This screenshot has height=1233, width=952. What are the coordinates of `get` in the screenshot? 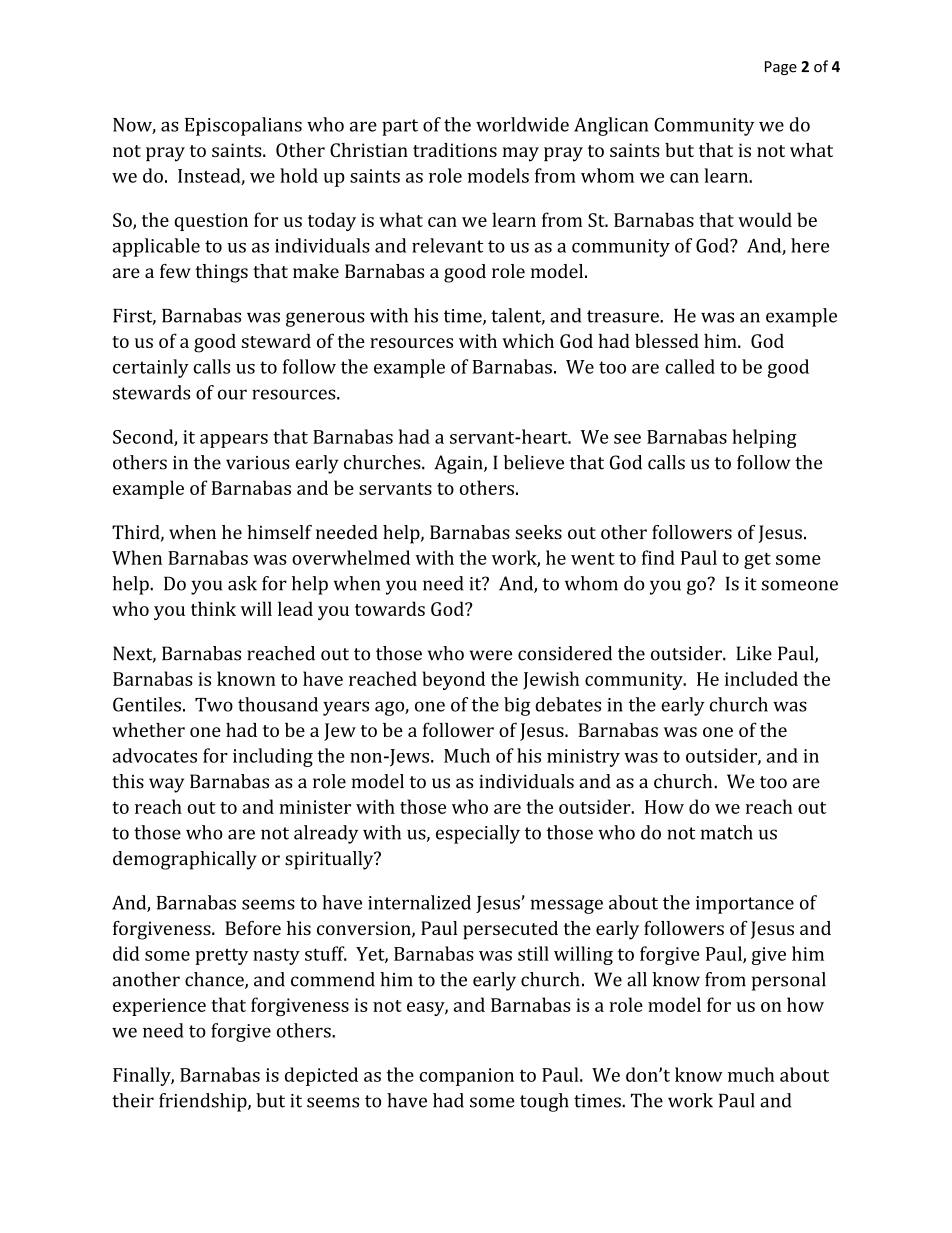 It's located at (757, 560).
